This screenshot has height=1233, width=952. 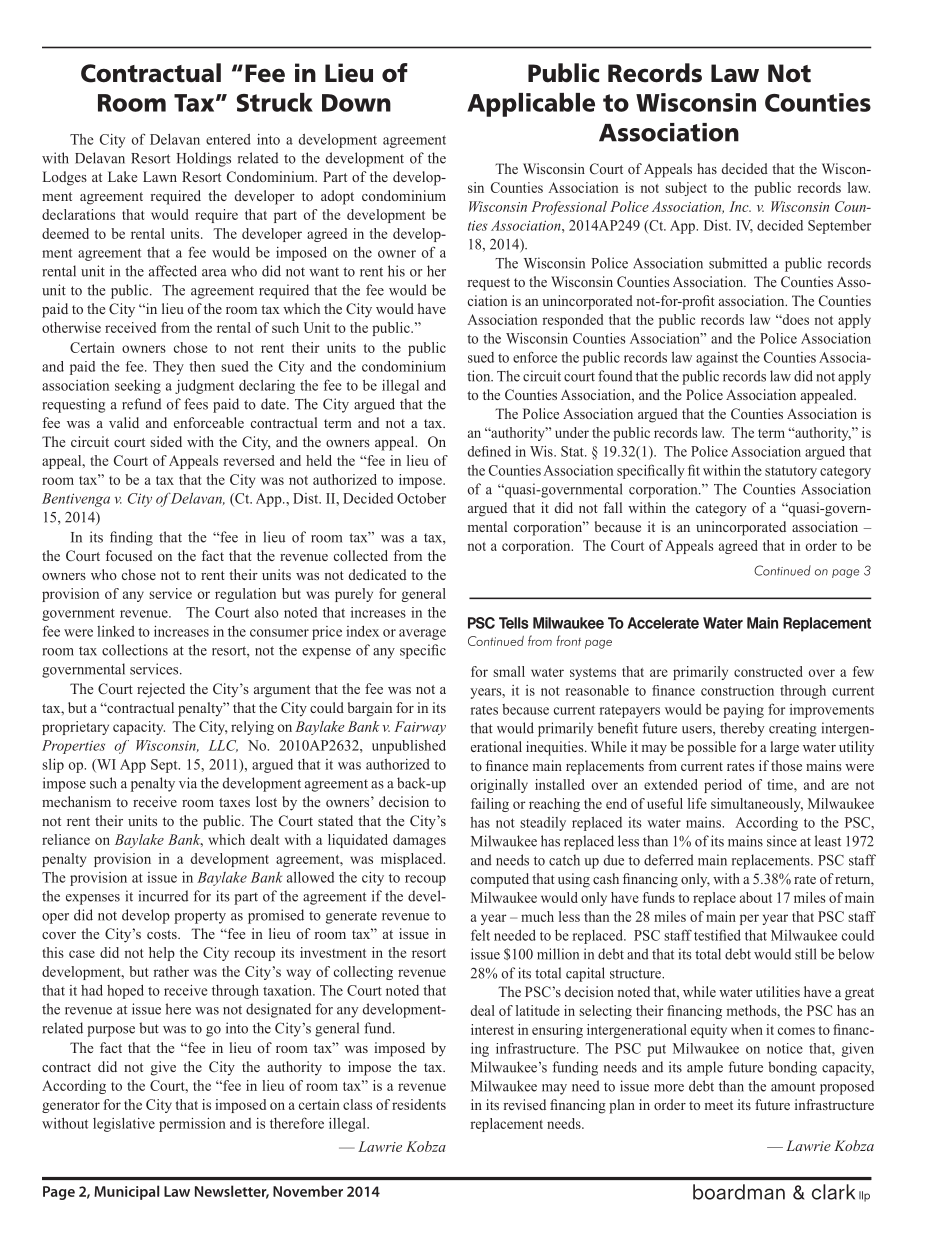 I want to click on Municipal, so click(x=126, y=1192).
